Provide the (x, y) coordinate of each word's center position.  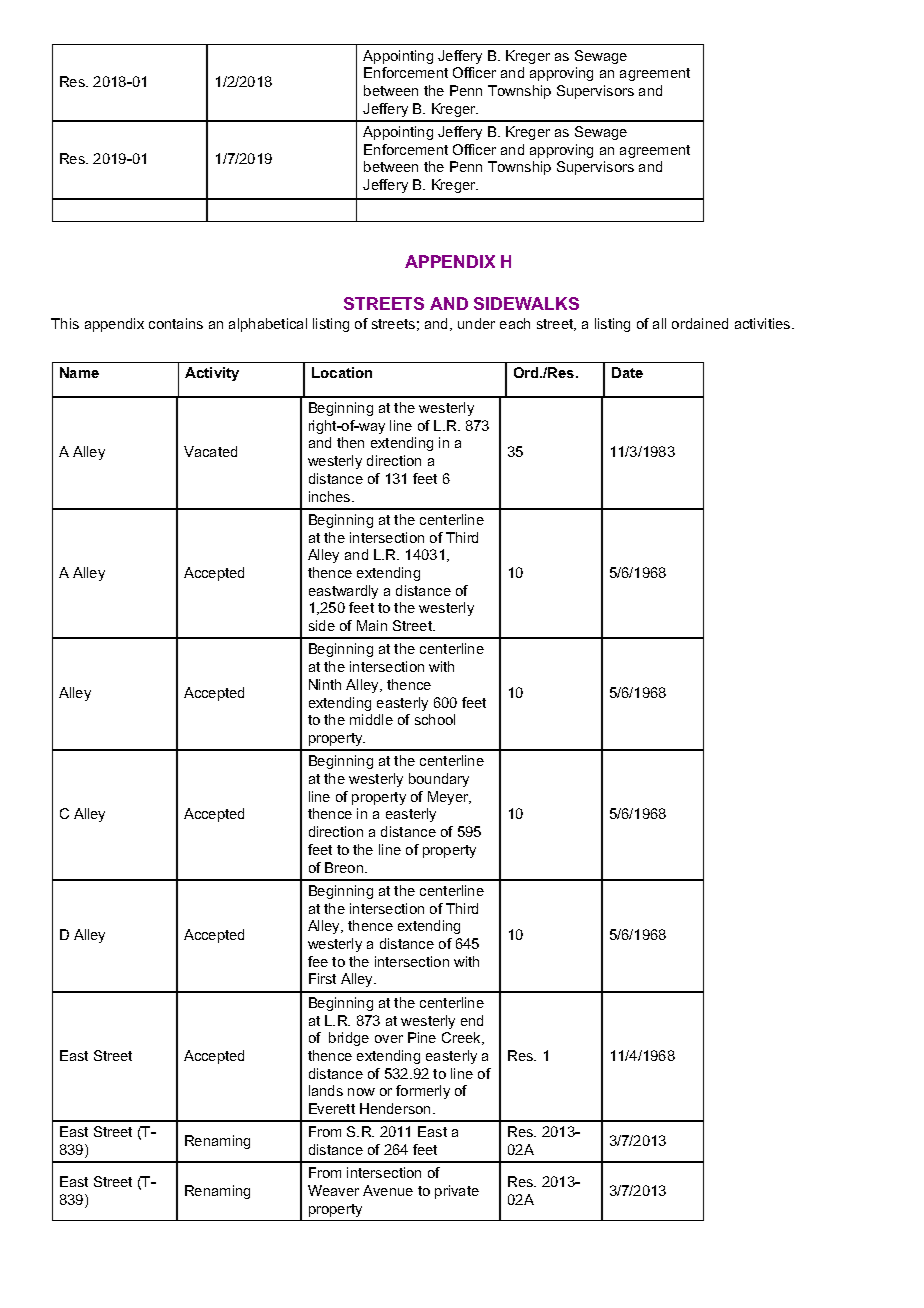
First (322, 978)
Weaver (333, 1190)
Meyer (449, 798)
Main (372, 625)
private (457, 1192)
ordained (700, 323)
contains (176, 323)
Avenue (388, 1190)
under (476, 323)
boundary (439, 780)
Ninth (325, 684)
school (435, 719)
